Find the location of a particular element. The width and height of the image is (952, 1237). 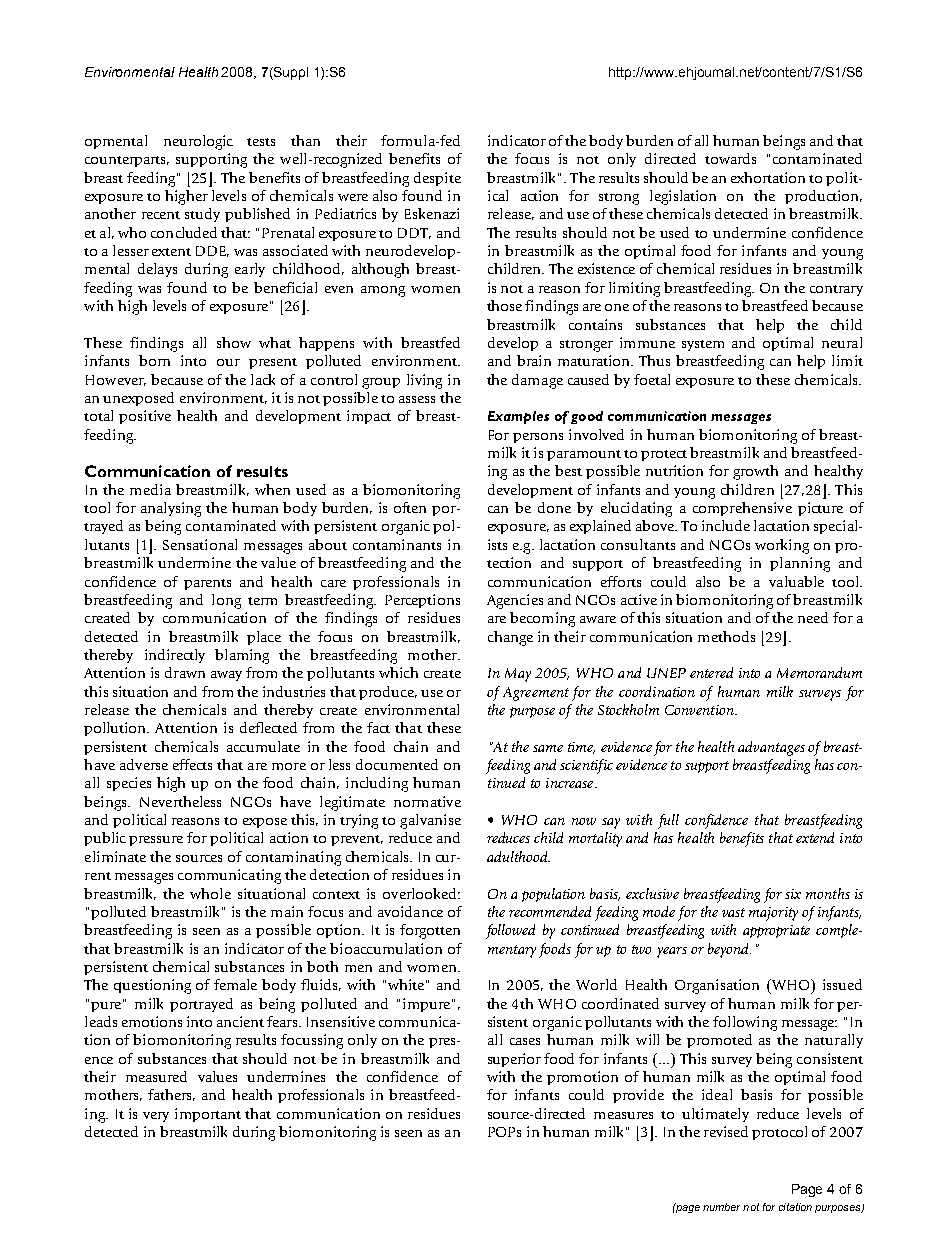

beyond is located at coordinates (729, 950).
